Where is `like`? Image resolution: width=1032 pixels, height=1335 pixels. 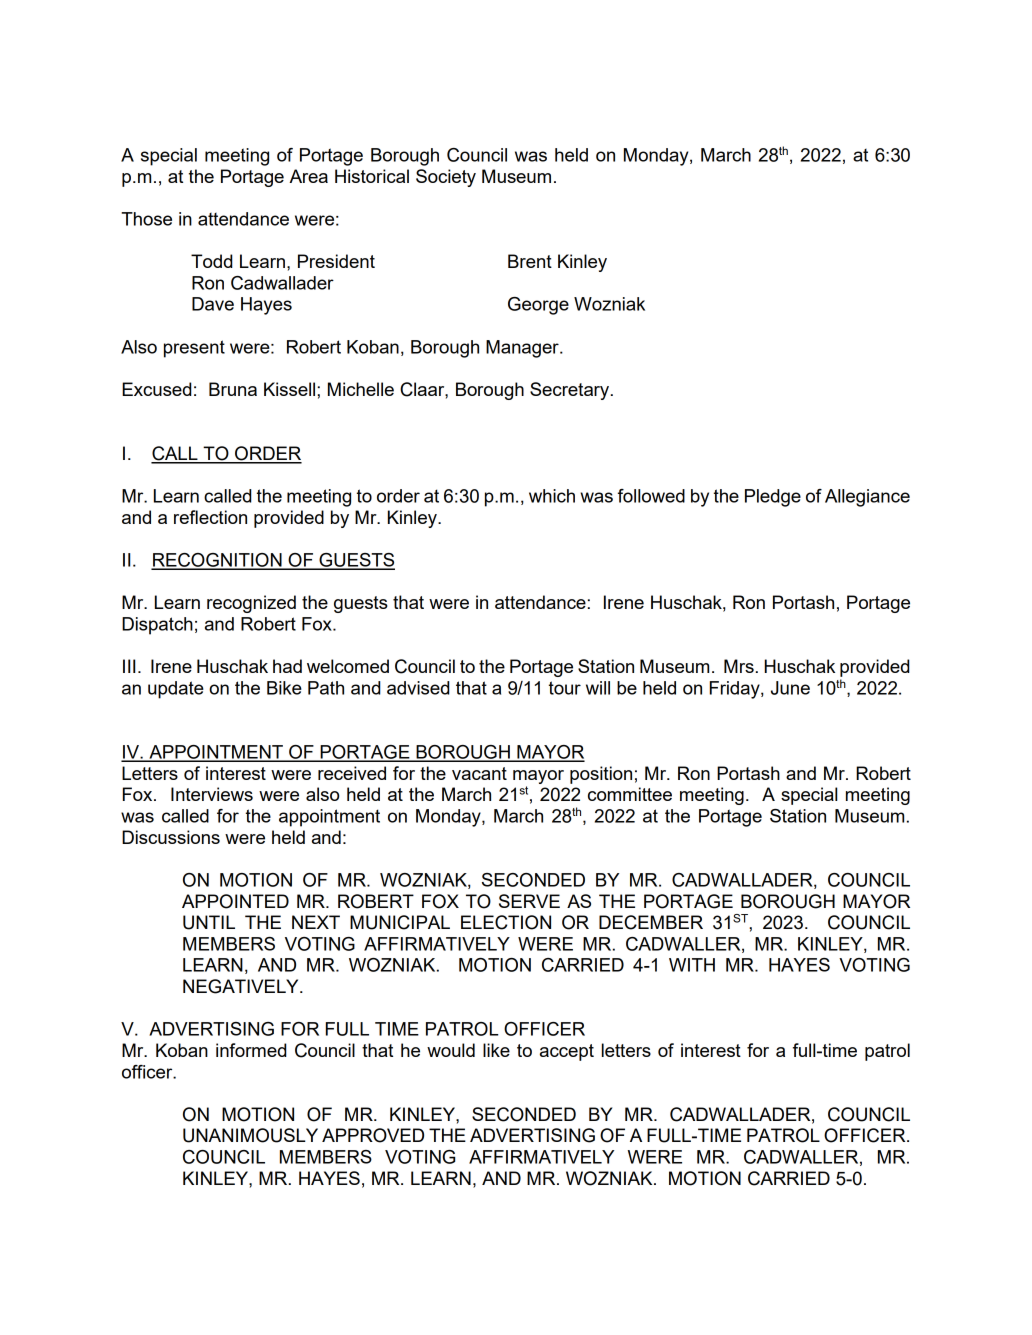
like is located at coordinates (496, 1050).
